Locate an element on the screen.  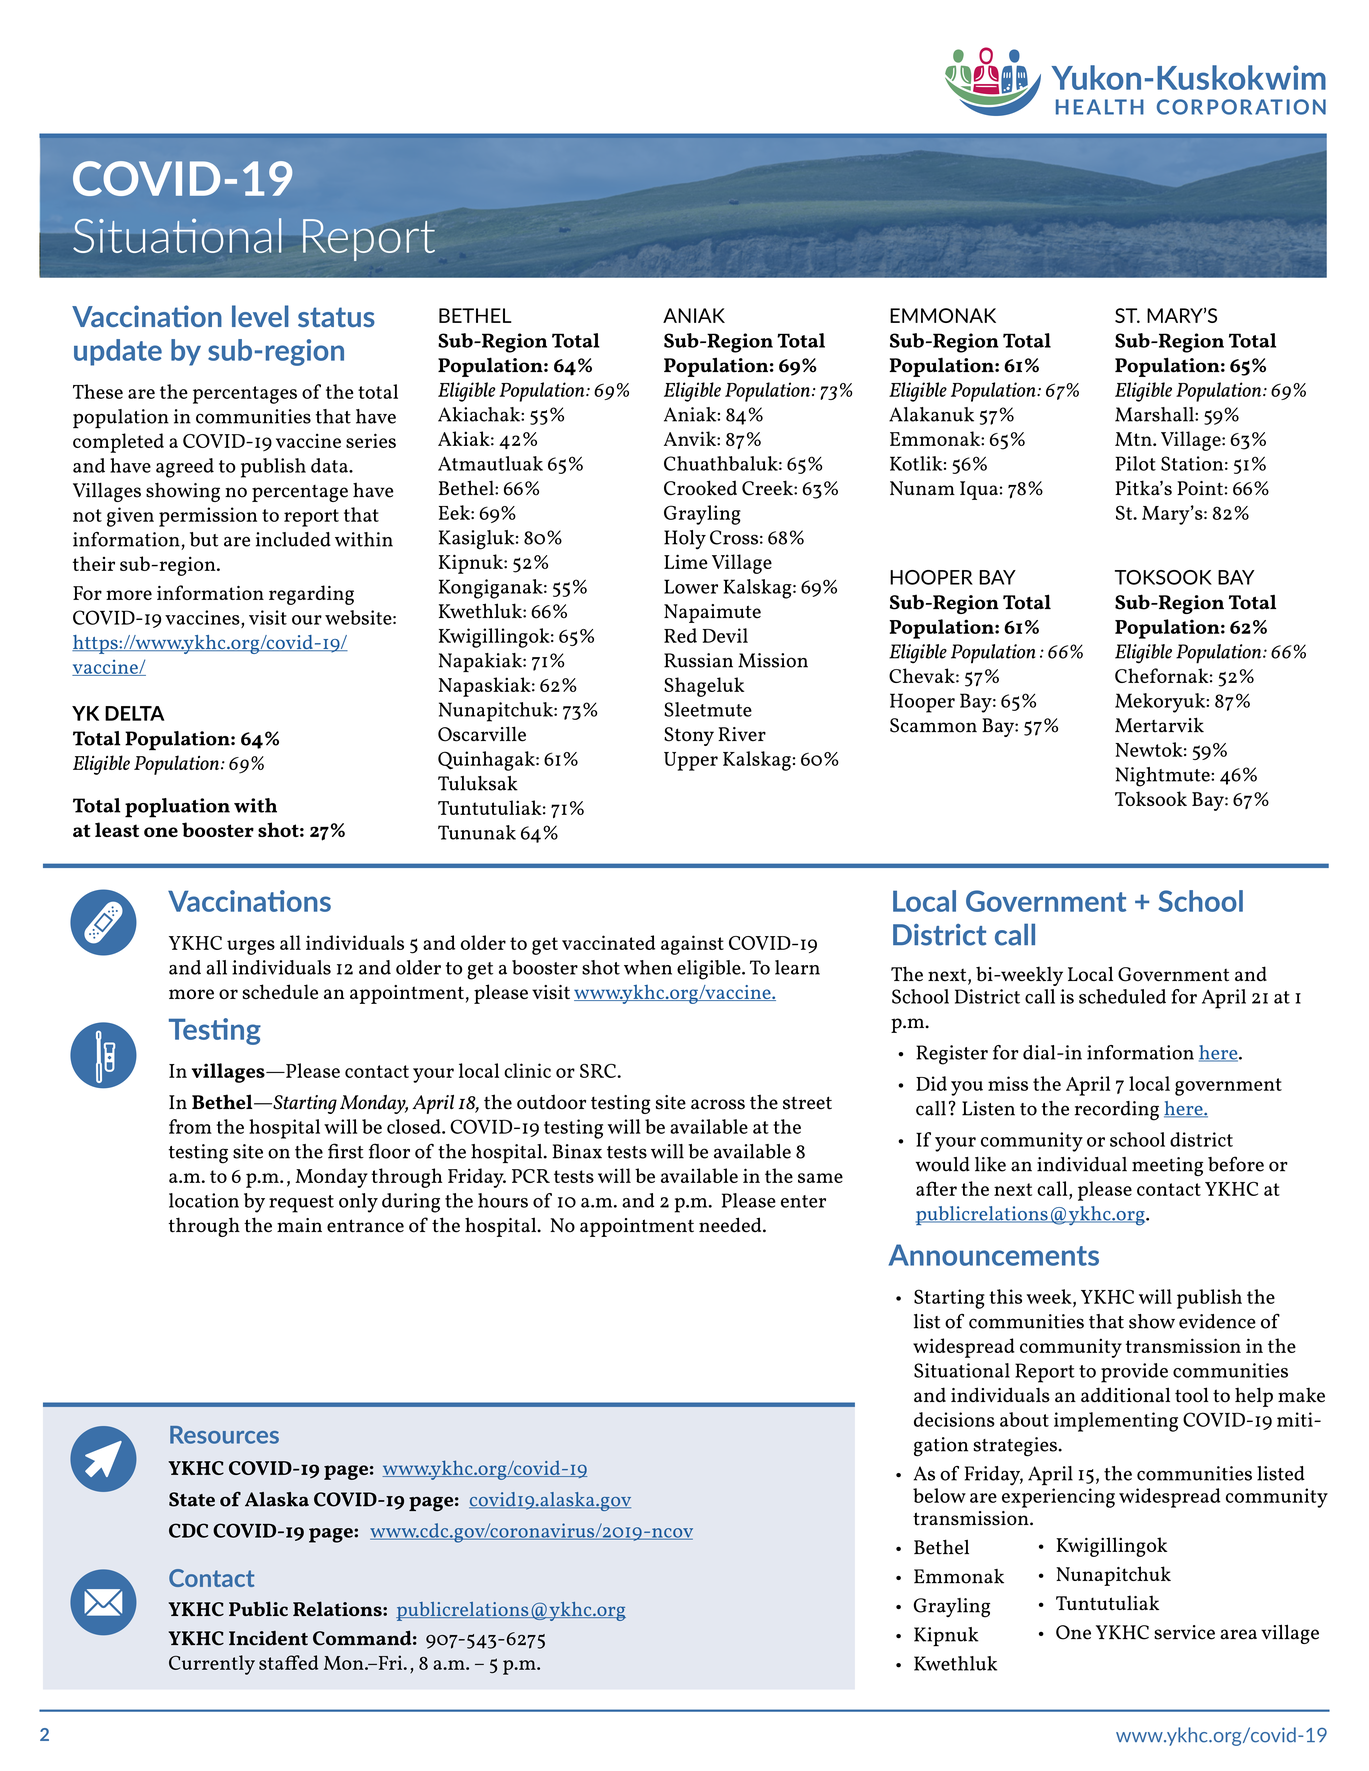
River is located at coordinates (742, 734).
